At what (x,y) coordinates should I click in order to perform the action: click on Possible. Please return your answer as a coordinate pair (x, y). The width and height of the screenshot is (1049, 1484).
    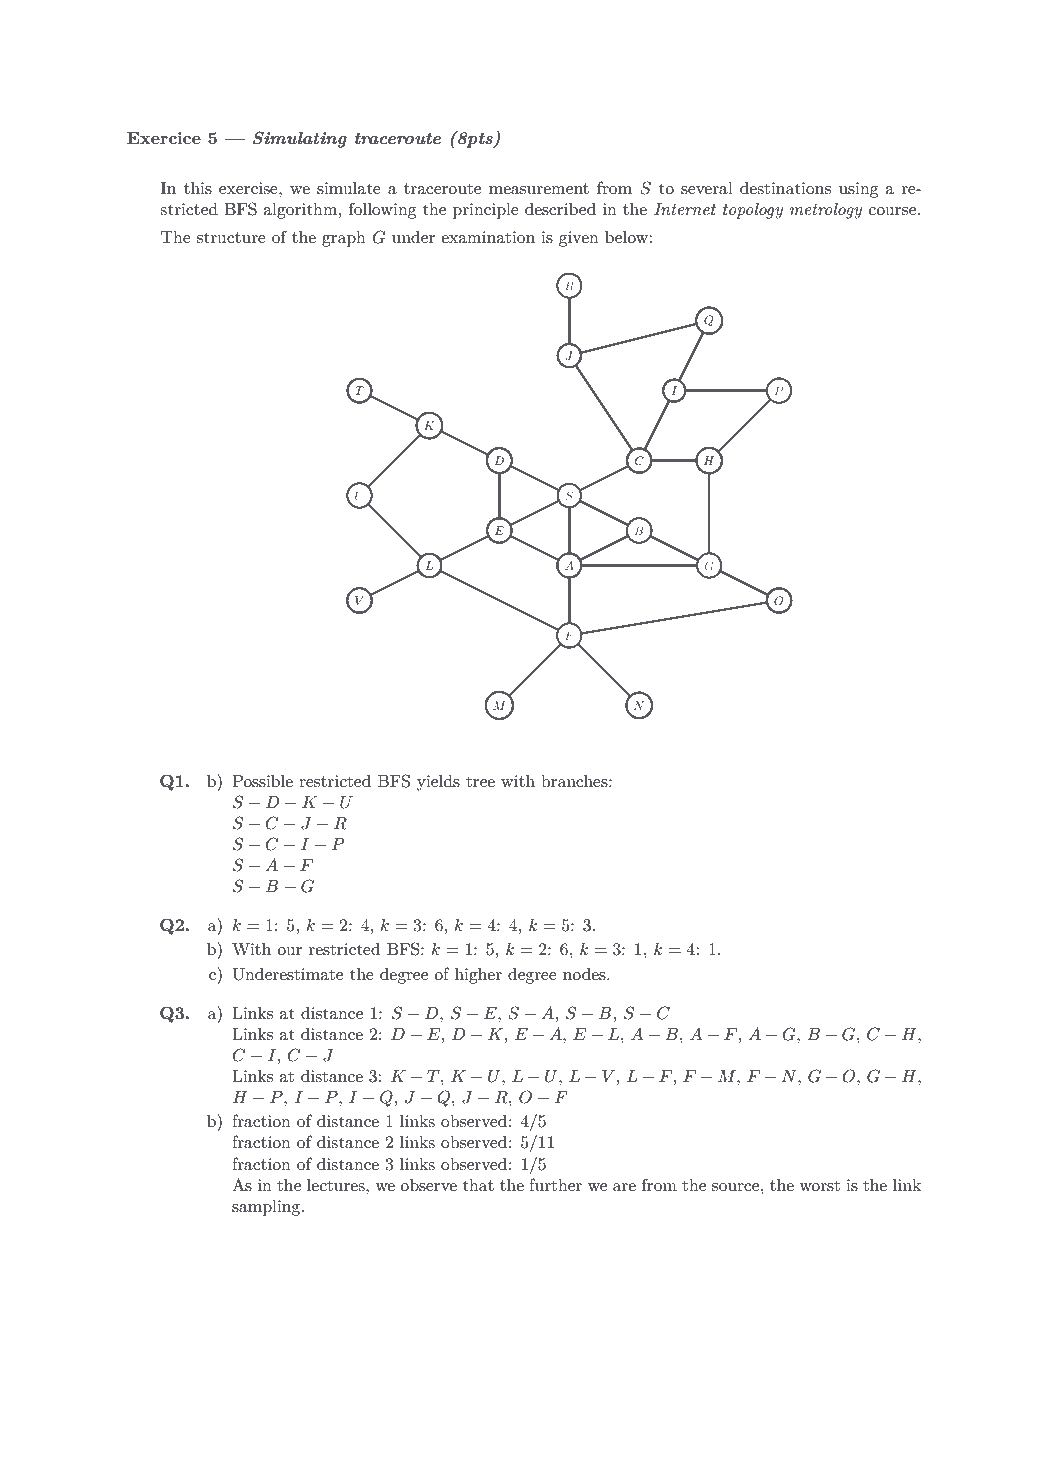
    Looking at the image, I should click on (262, 781).
